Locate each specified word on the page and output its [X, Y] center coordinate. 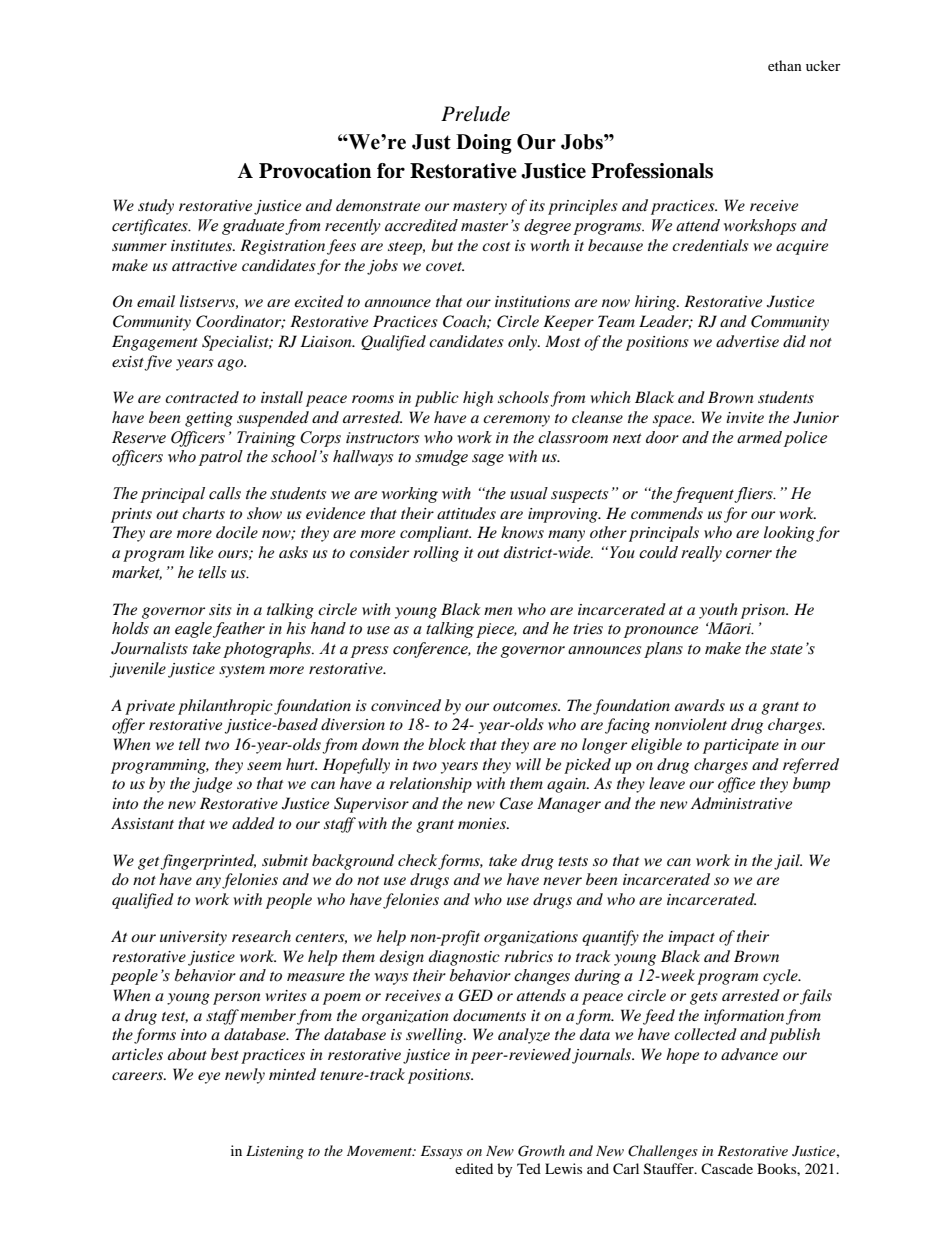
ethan [785, 65]
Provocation [315, 171]
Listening [275, 1152]
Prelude [475, 114]
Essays [442, 1152]
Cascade [727, 1168]
